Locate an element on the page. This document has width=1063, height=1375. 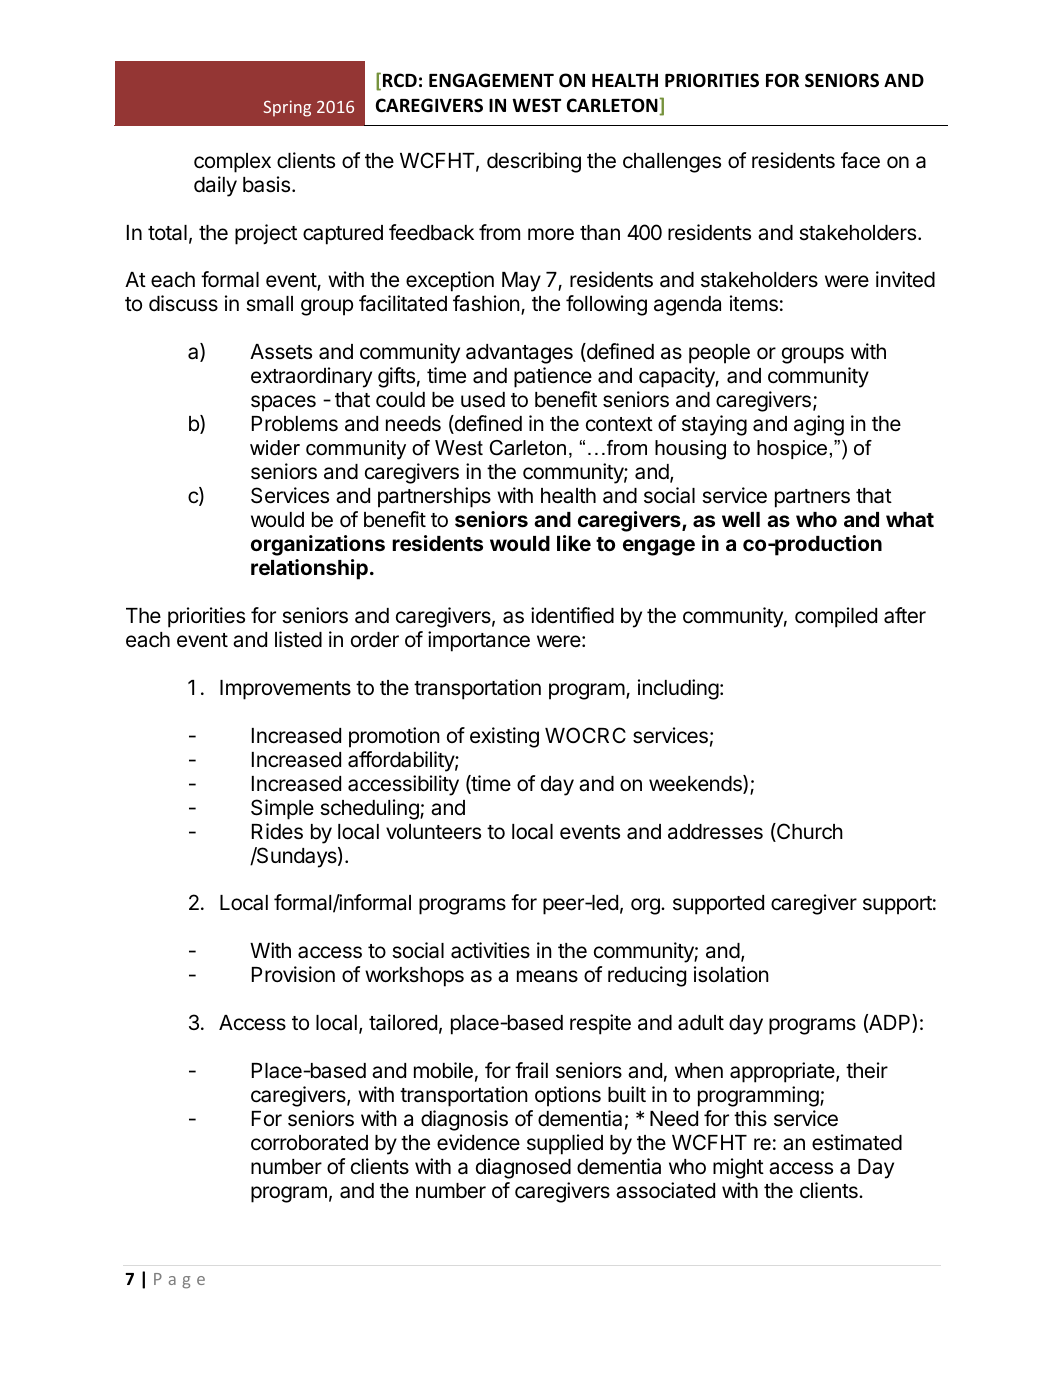
identified is located at coordinates (572, 615).
